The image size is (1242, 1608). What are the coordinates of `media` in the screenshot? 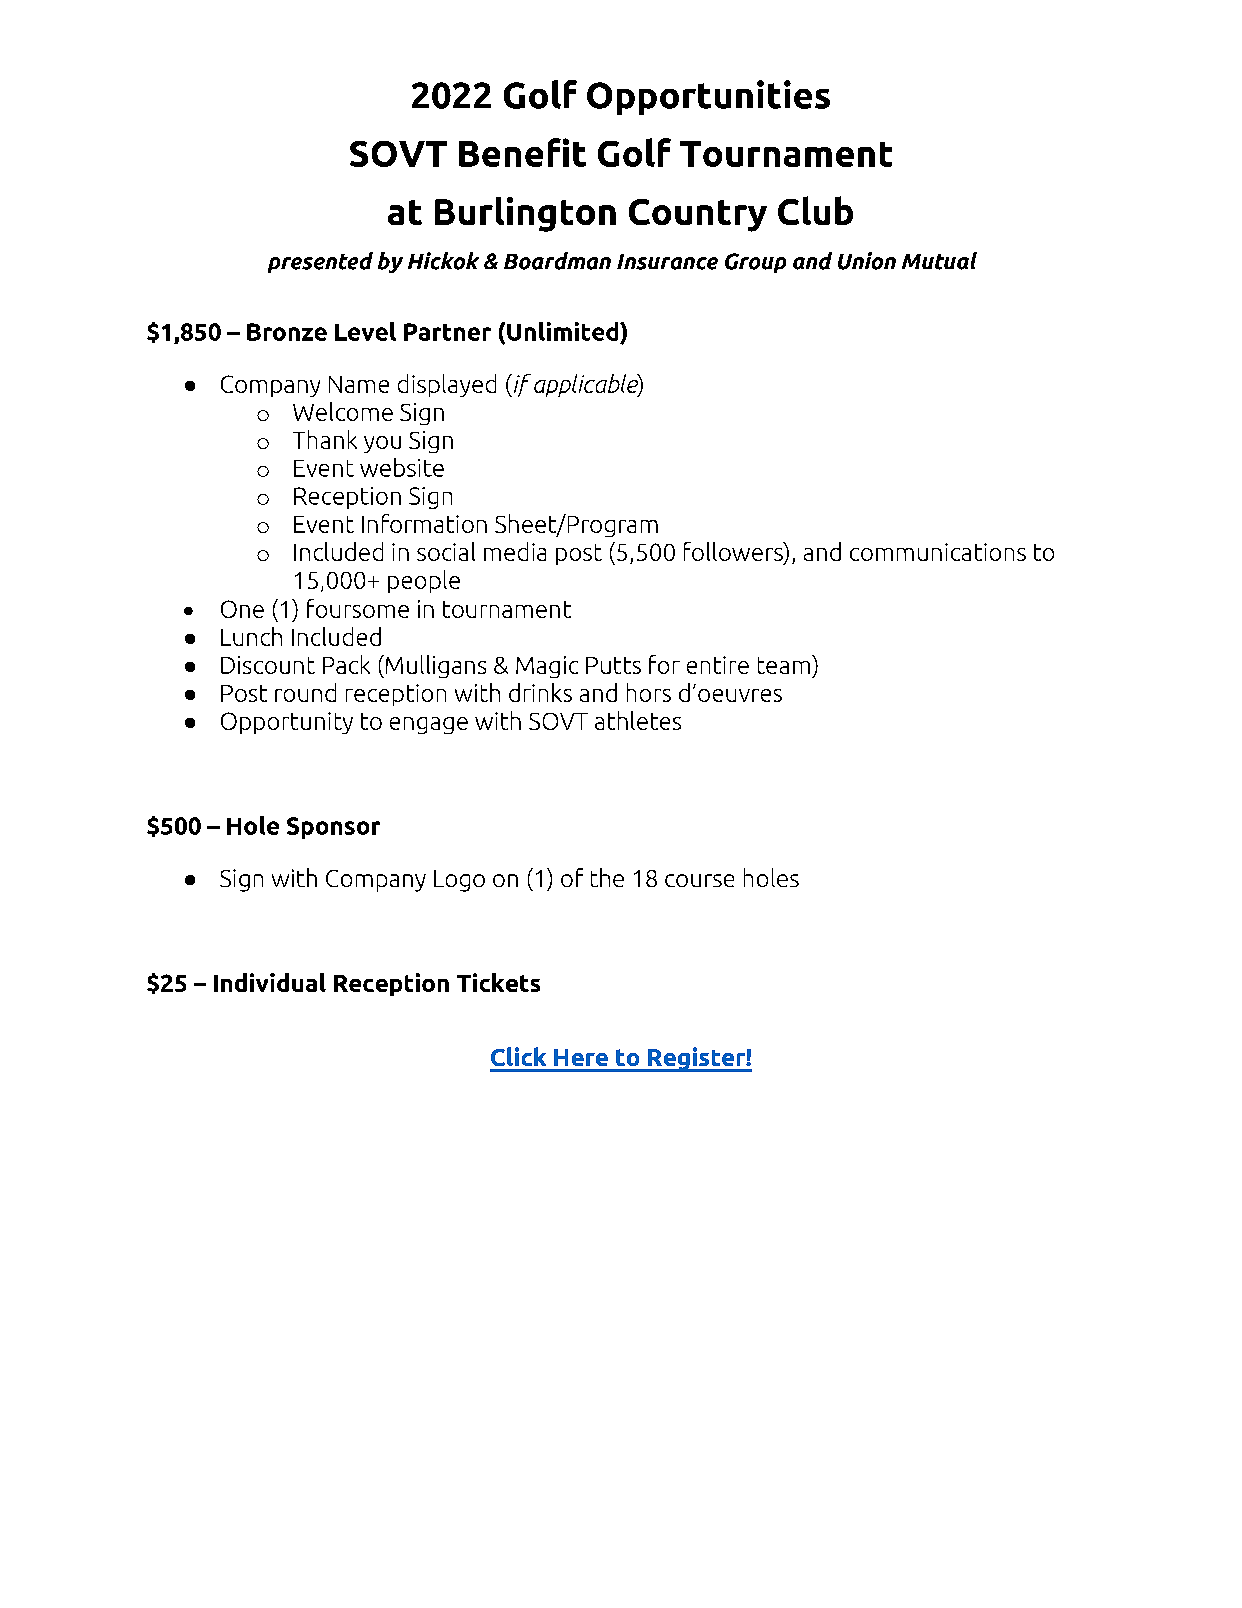 It's located at (515, 551).
